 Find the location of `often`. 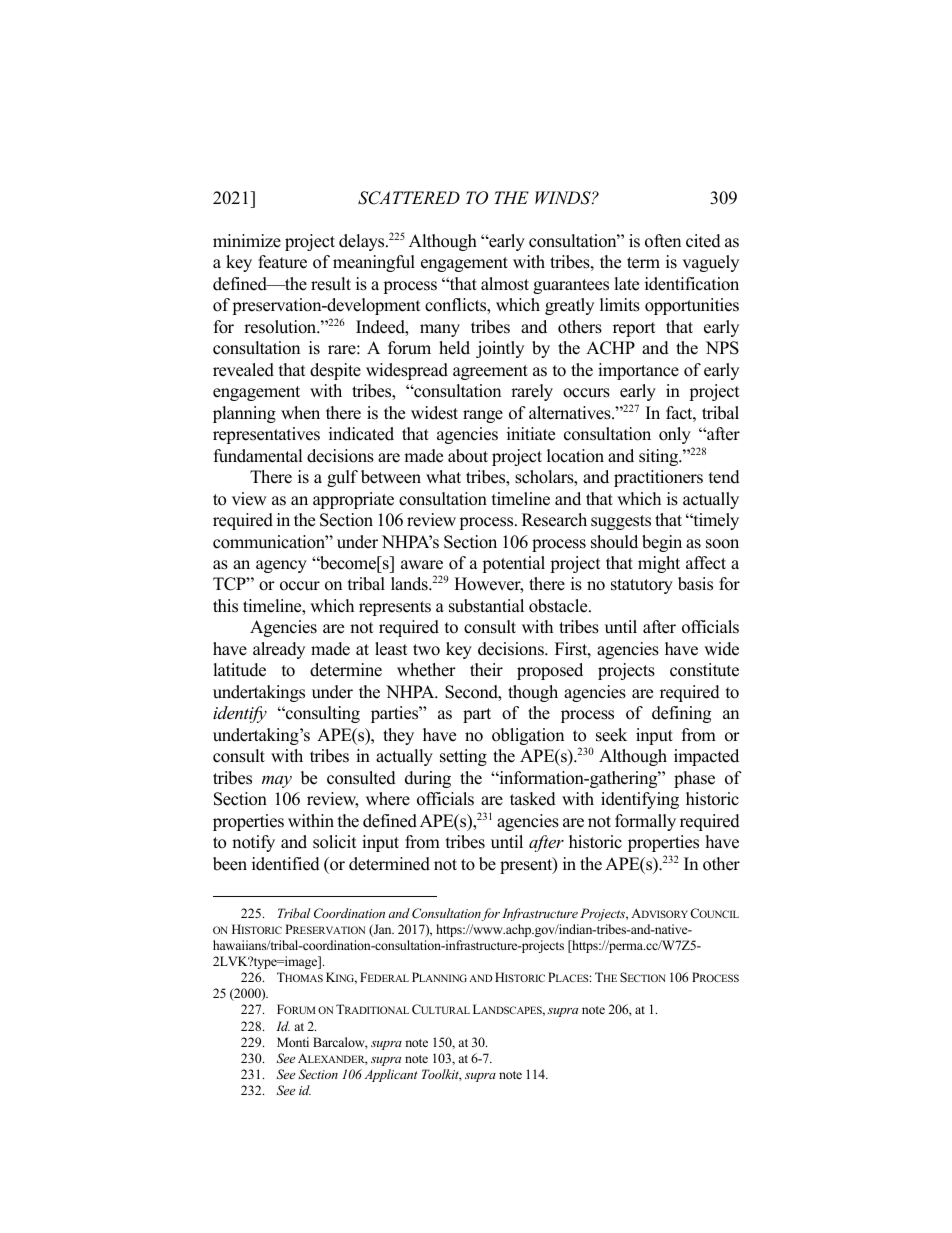

often is located at coordinates (663, 241).
